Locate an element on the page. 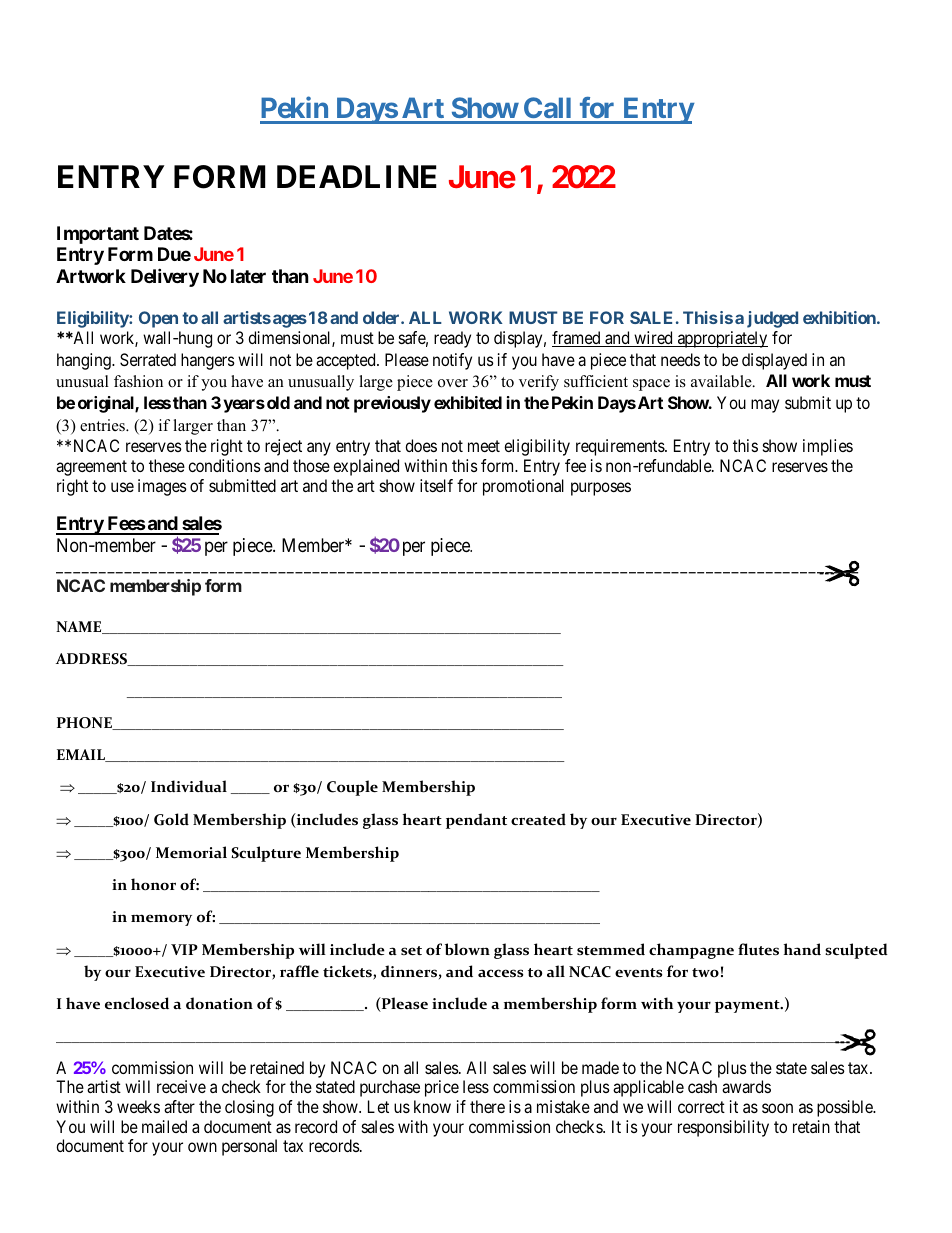 Image resolution: width=952 pixels, height=1233 pixels. Couple is located at coordinates (352, 788).
